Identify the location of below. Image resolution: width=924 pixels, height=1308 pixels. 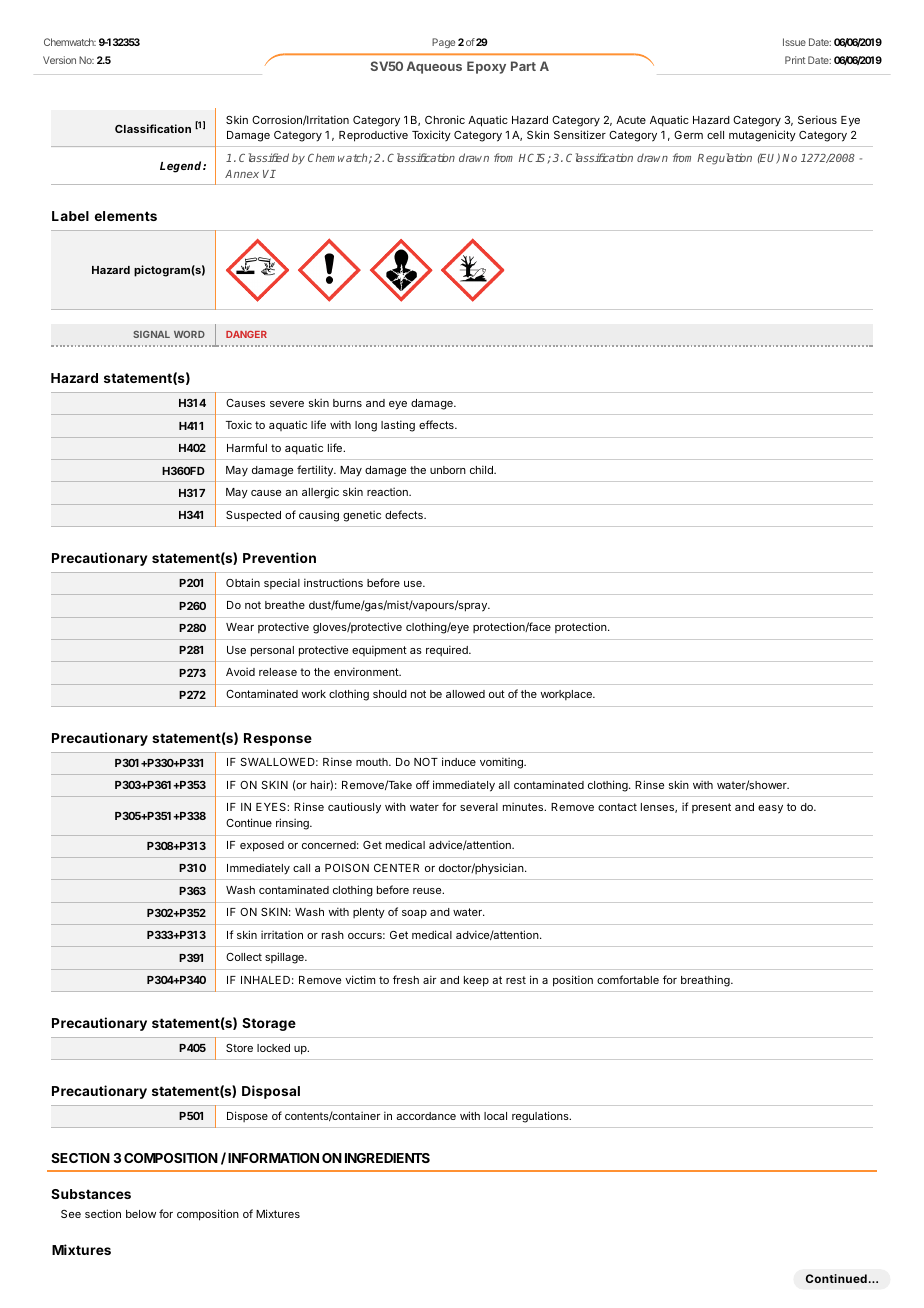
(141, 1214).
